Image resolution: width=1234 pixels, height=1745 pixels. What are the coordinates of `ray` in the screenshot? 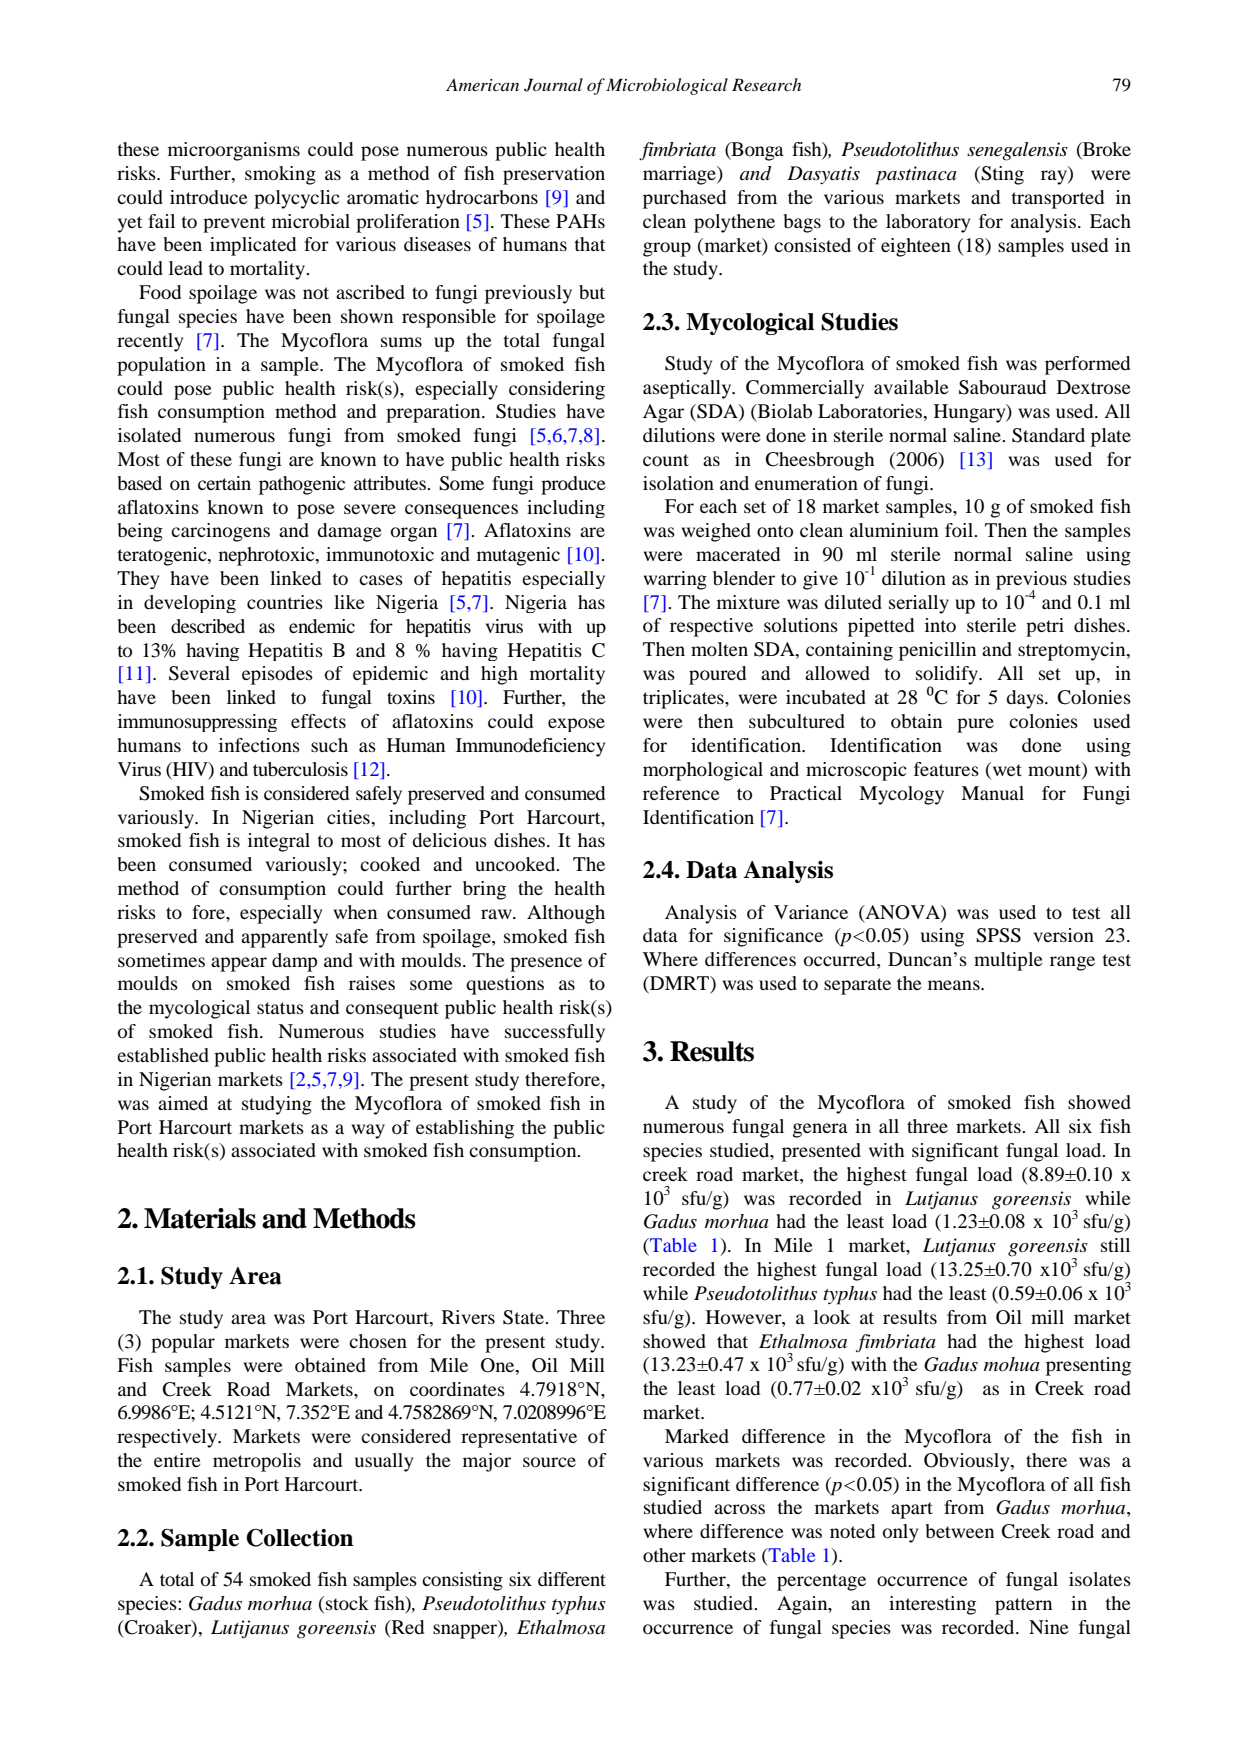 It's located at (1055, 177).
